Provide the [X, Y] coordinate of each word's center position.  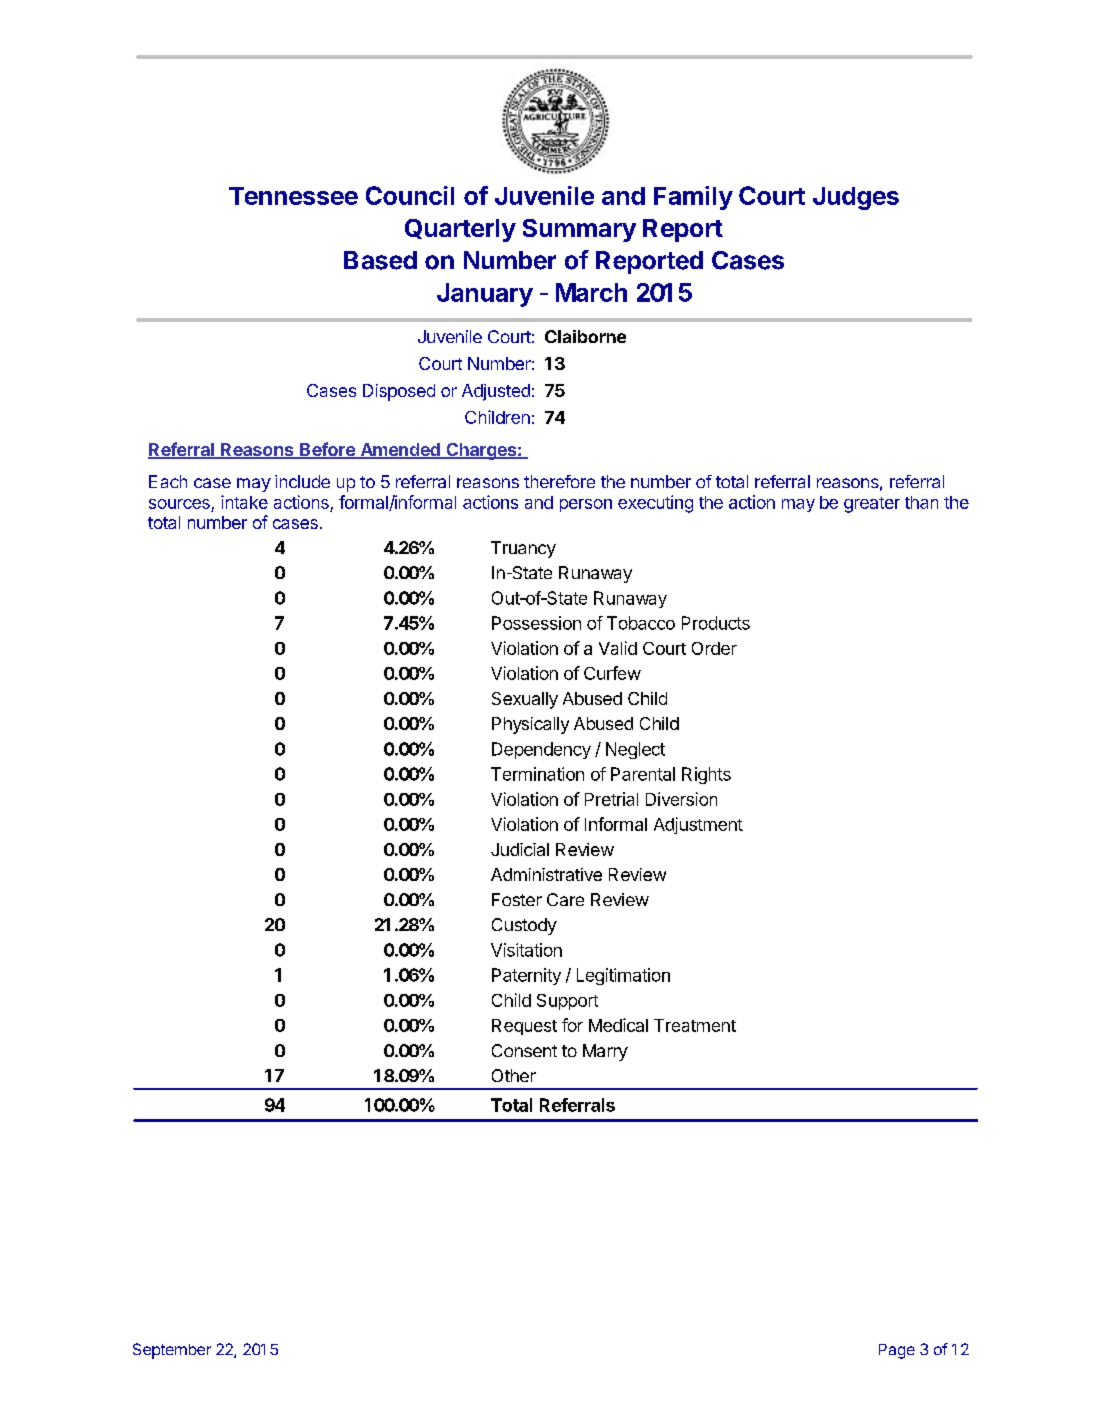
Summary [579, 230]
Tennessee [293, 196]
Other [514, 1075]
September [172, 1351]
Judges [856, 198]
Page [897, 1351]
